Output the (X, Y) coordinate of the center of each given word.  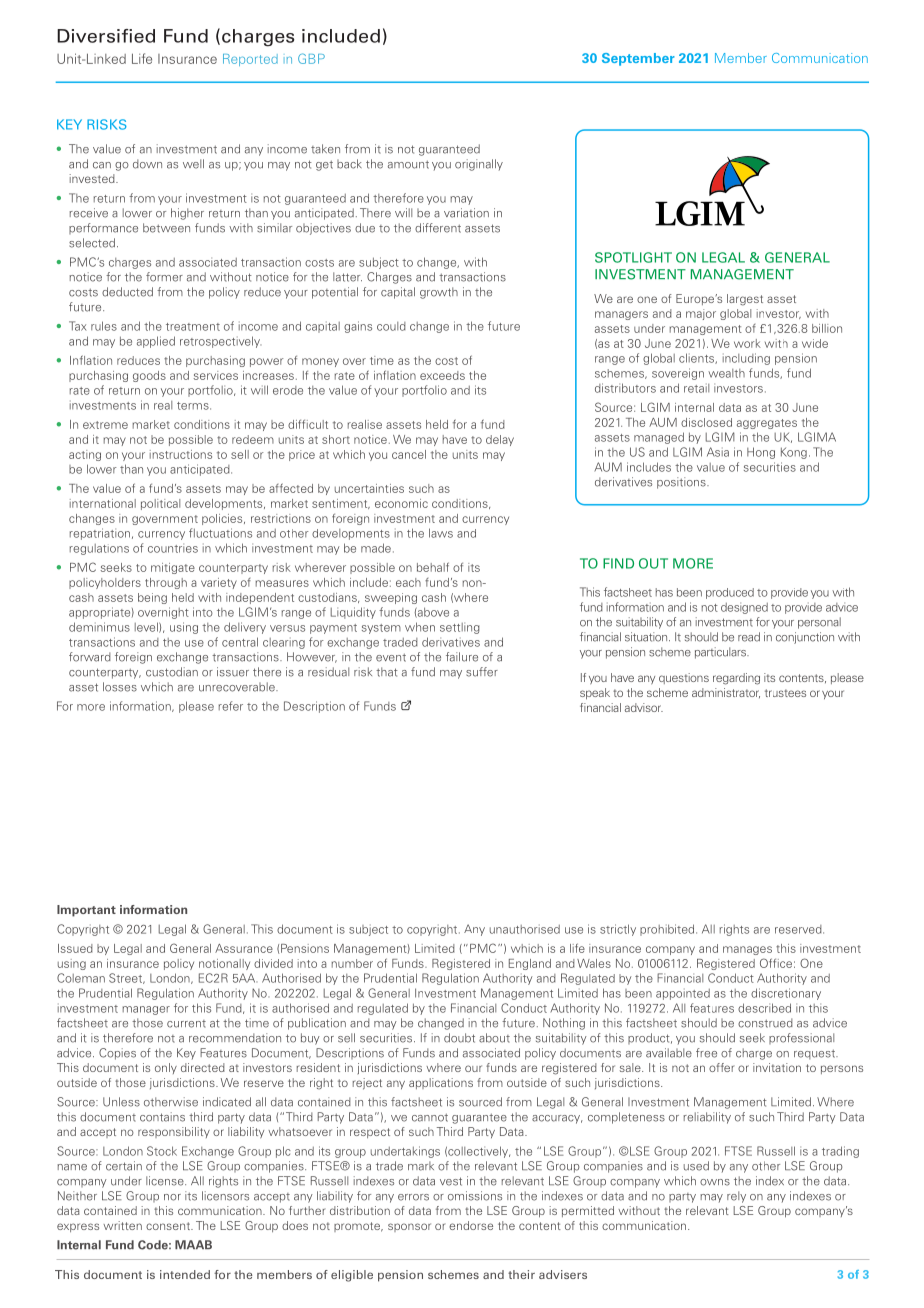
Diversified (106, 36)
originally (479, 165)
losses (120, 687)
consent (169, 1226)
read (749, 637)
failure (462, 657)
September (638, 59)
